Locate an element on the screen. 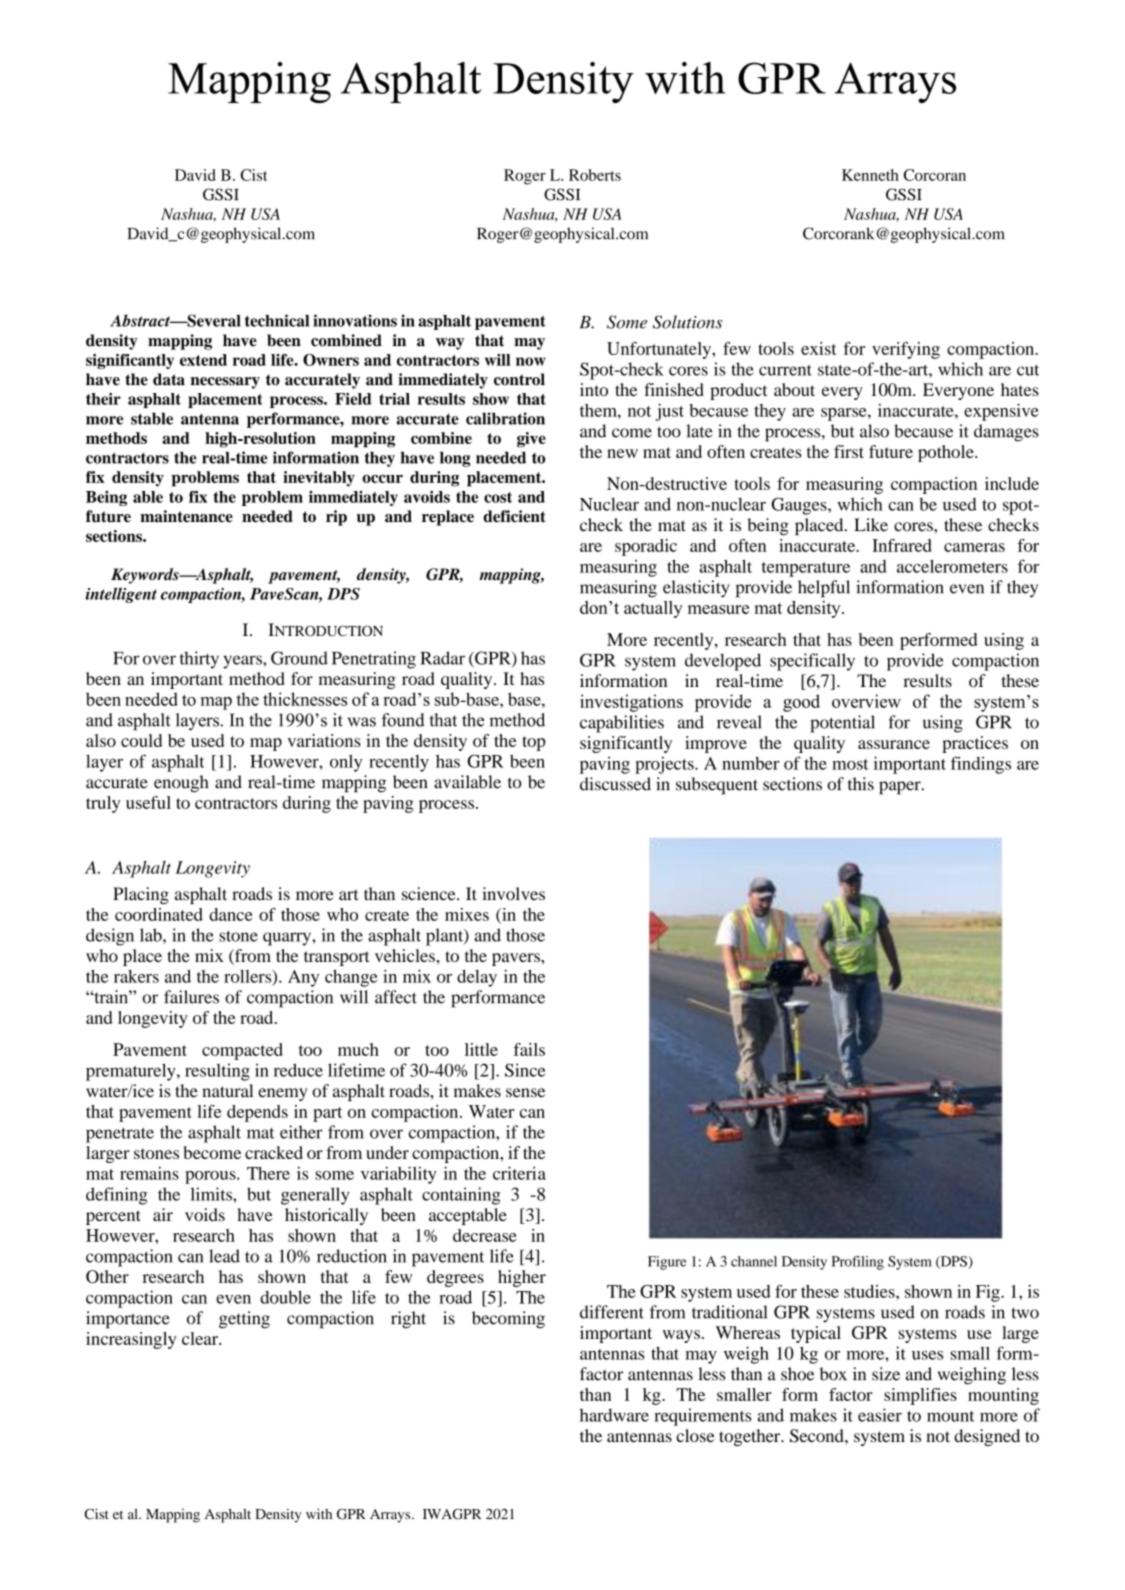 The height and width of the screenshot is (1590, 1125). fails is located at coordinates (529, 1049).
